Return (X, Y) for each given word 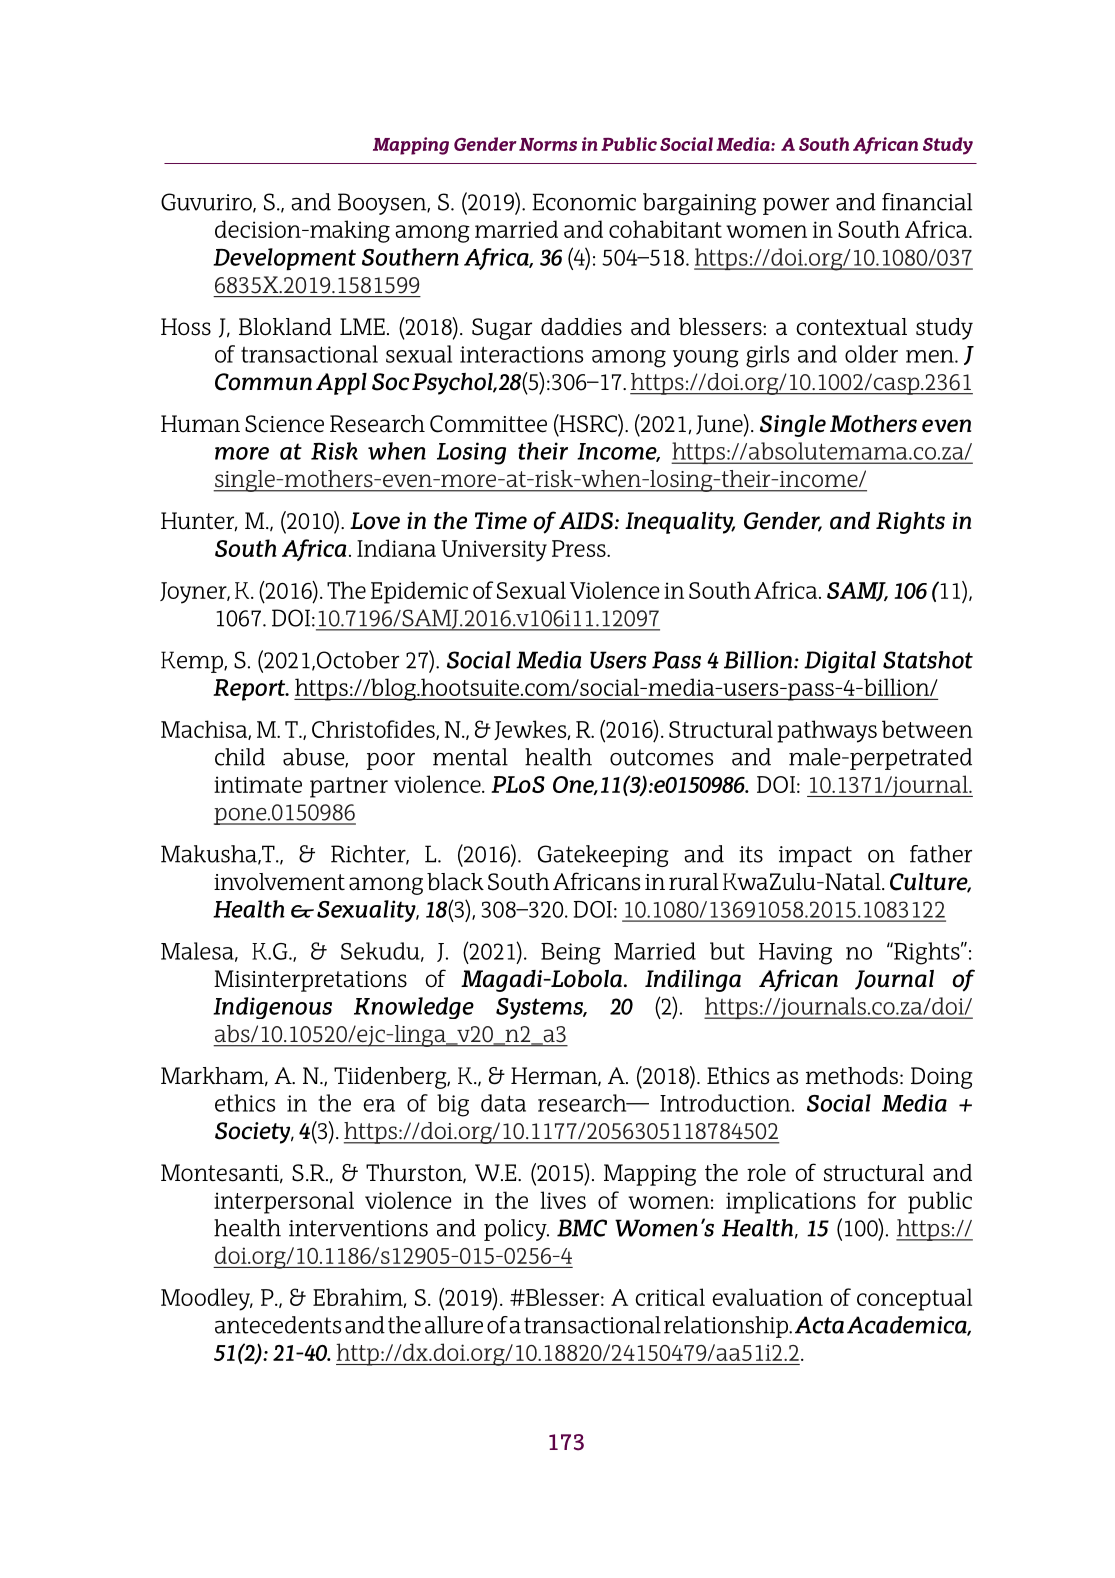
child (240, 757)
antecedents (278, 1325)
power (796, 206)
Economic (584, 202)
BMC (582, 1228)
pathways (827, 731)
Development (284, 259)
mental (470, 757)
